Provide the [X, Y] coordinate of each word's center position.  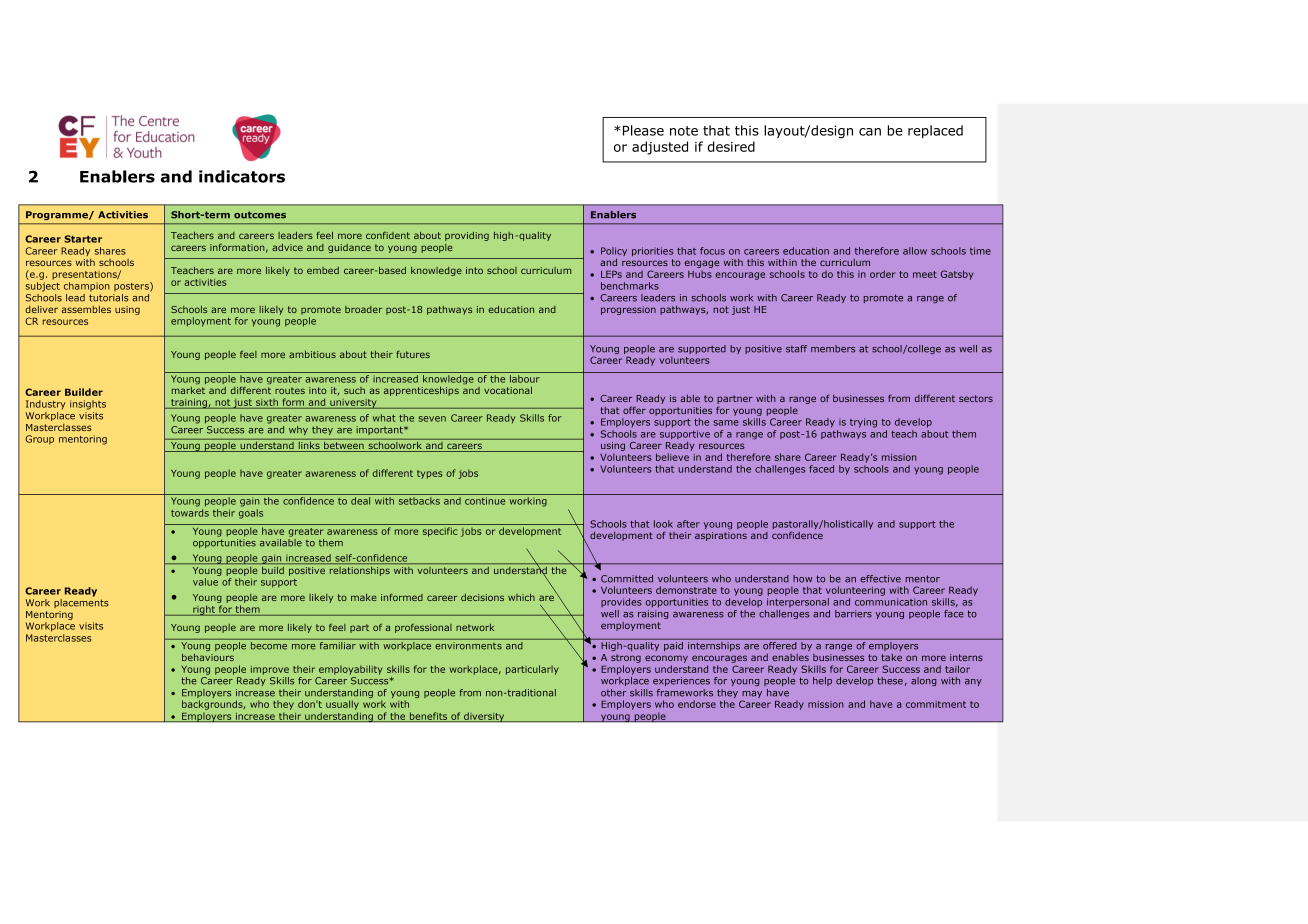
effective [880, 579]
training [189, 404]
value [205, 582]
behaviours [208, 657]
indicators [242, 176]
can [870, 132]
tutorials [109, 298]
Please [642, 130]
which [521, 597]
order [882, 274]
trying [863, 423]
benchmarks [630, 286]
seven [432, 419]
